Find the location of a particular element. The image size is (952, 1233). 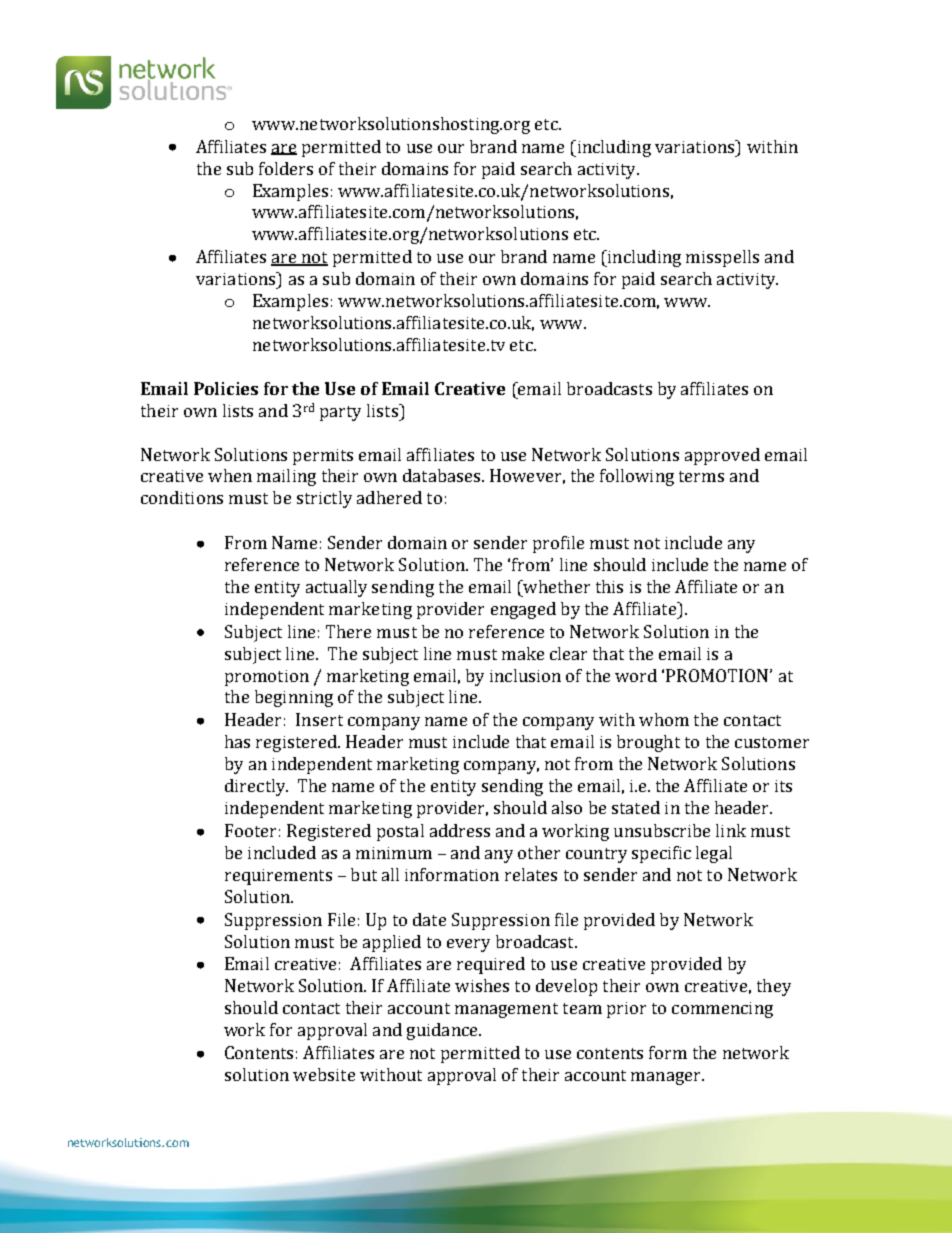

approved is located at coordinates (722, 456).
